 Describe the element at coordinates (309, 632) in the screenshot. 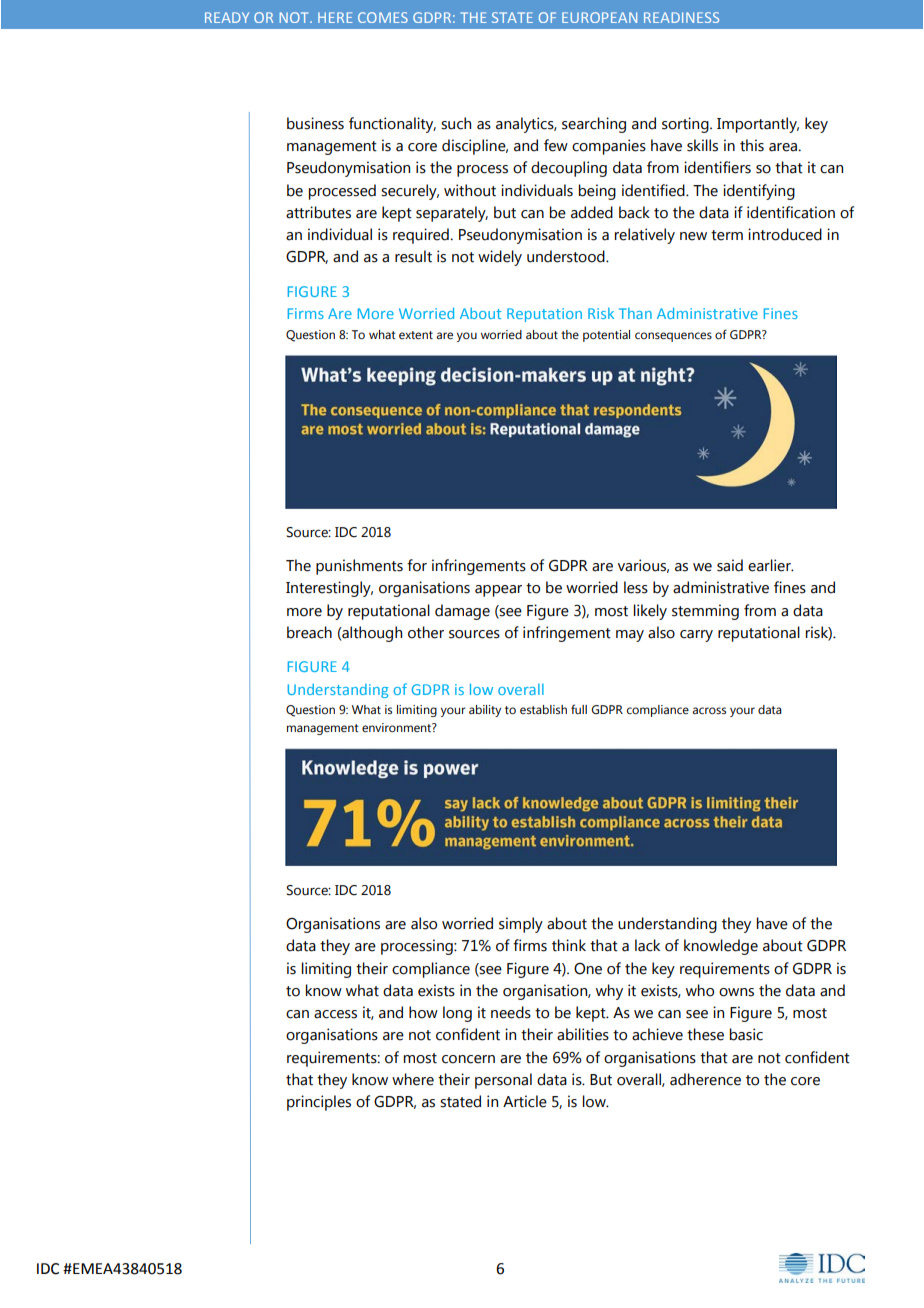

I see `breach` at that location.
